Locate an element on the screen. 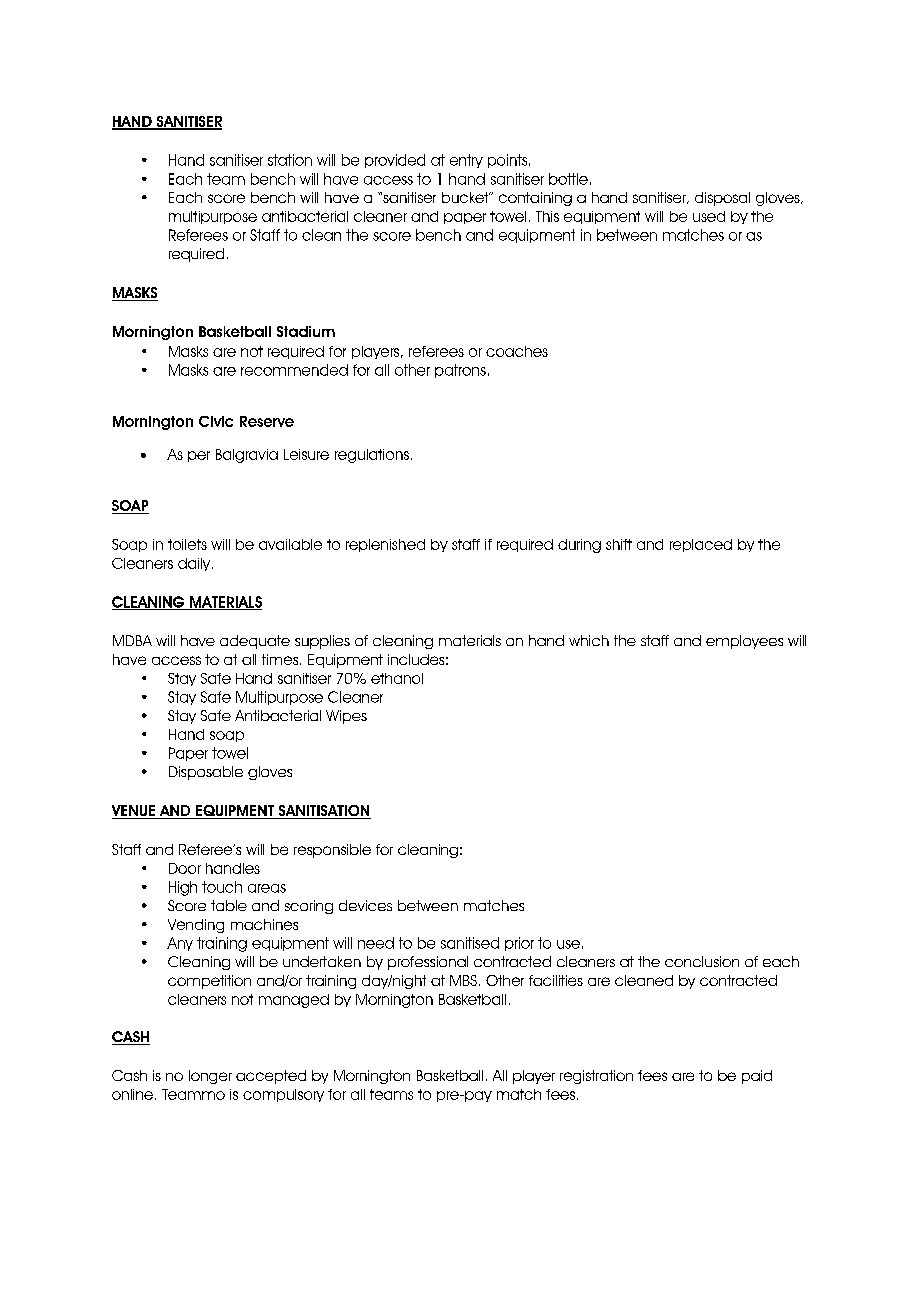  station is located at coordinates (290, 160).
